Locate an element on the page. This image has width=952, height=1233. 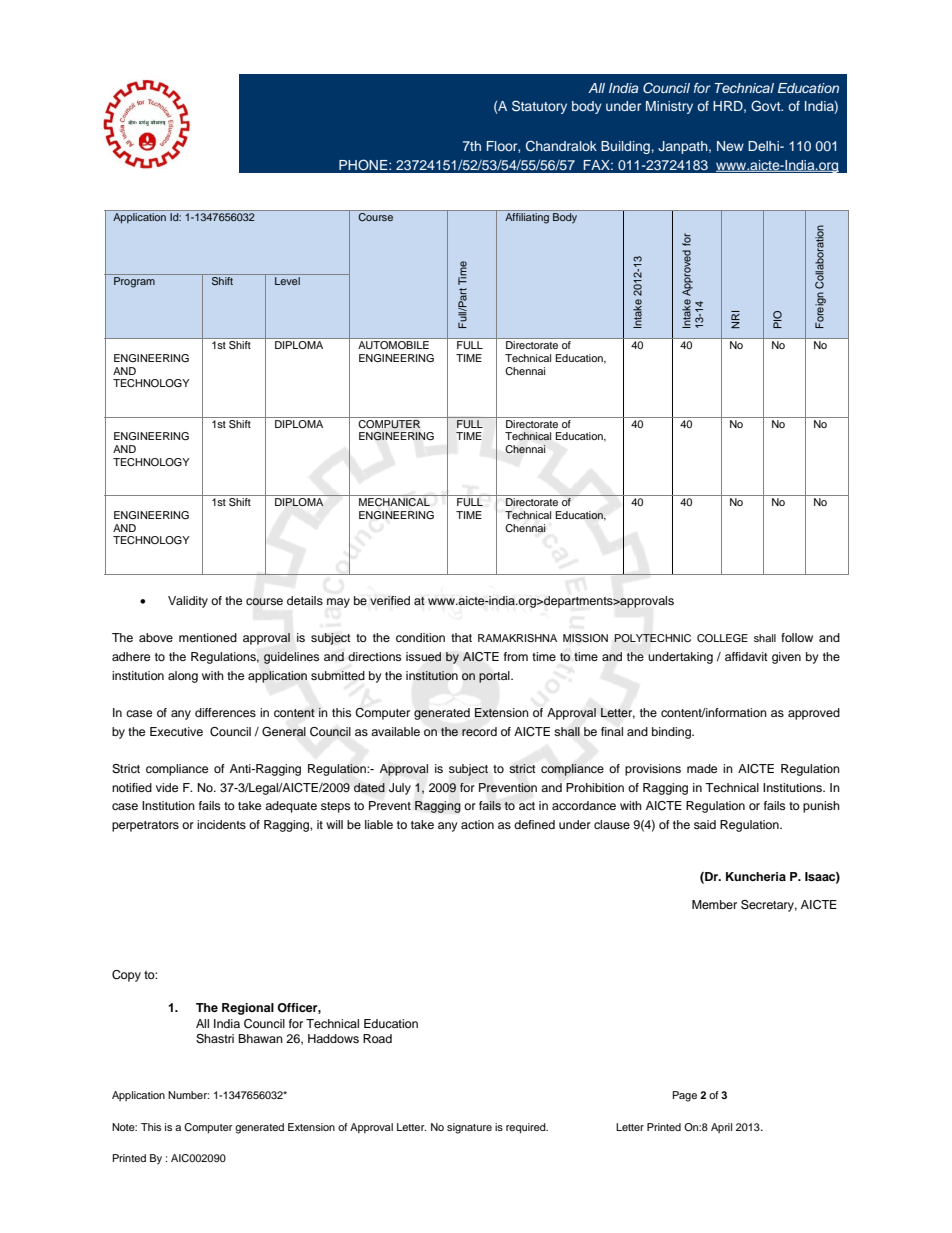
Level is located at coordinates (287, 281).
